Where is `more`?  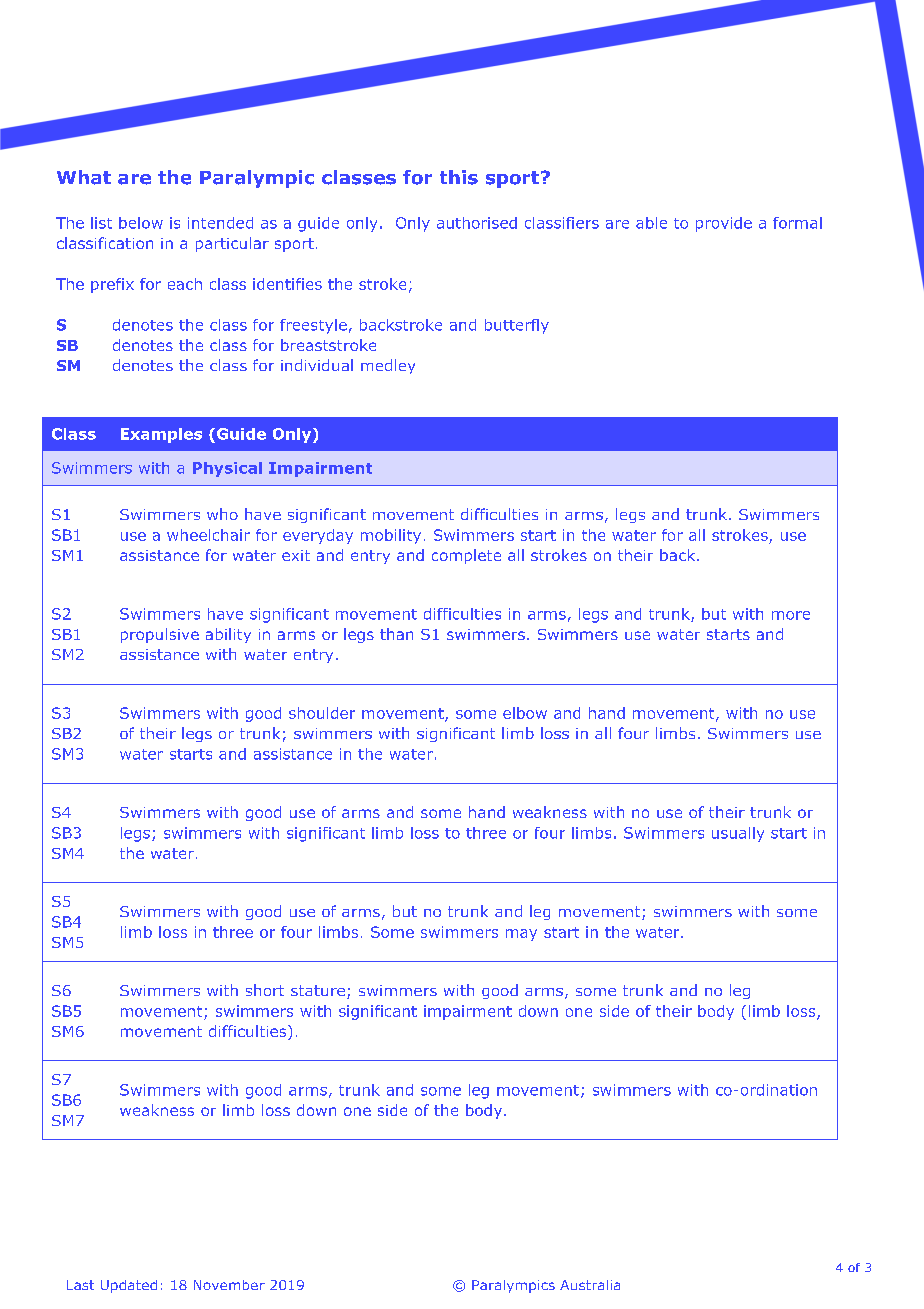 more is located at coordinates (791, 615).
